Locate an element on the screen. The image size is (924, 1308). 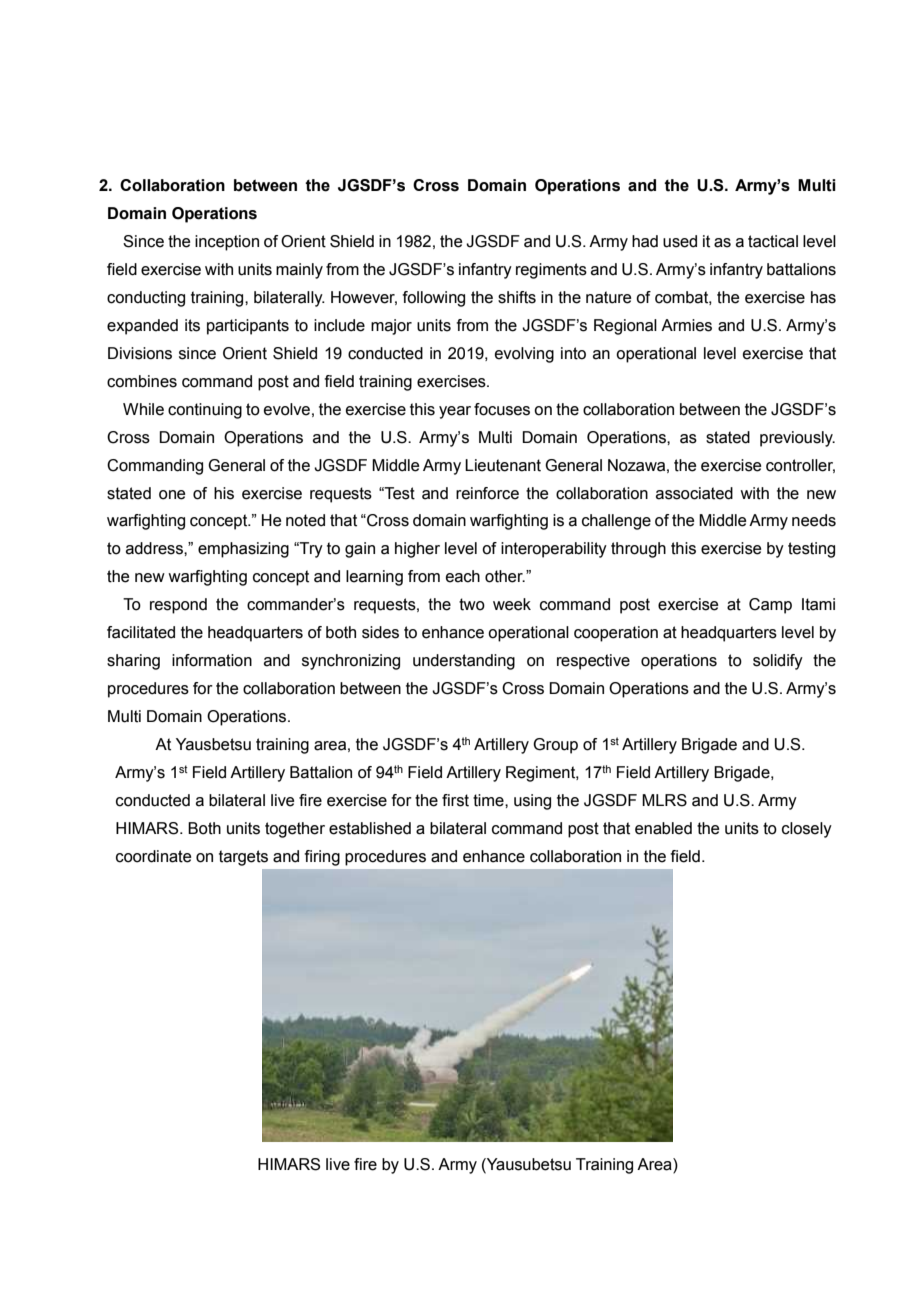
targets is located at coordinates (243, 858).
